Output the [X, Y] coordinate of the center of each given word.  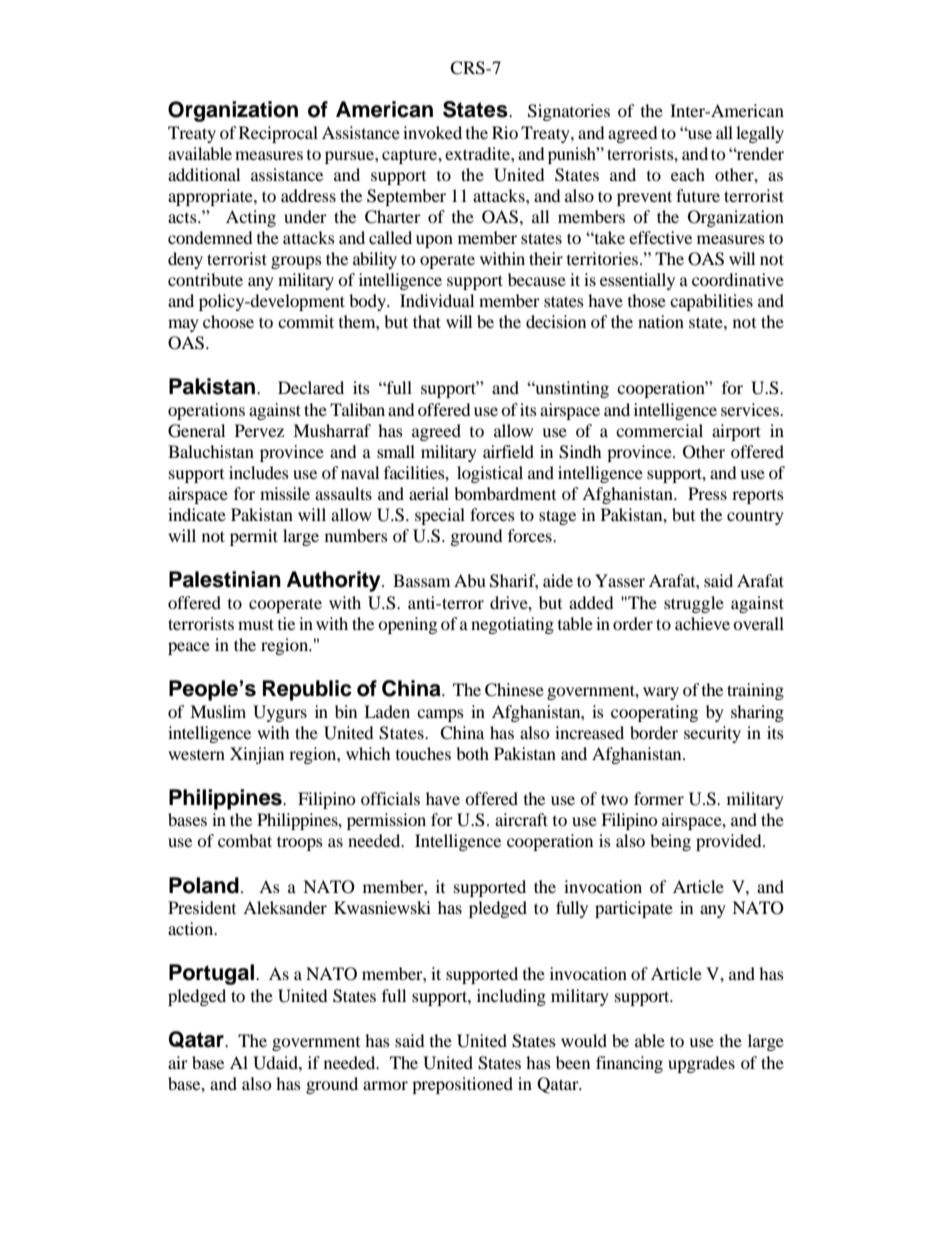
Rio [505, 132]
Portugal [211, 974]
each [688, 174]
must [256, 624]
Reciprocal [278, 134]
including [511, 997]
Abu [470, 580]
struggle [694, 604]
